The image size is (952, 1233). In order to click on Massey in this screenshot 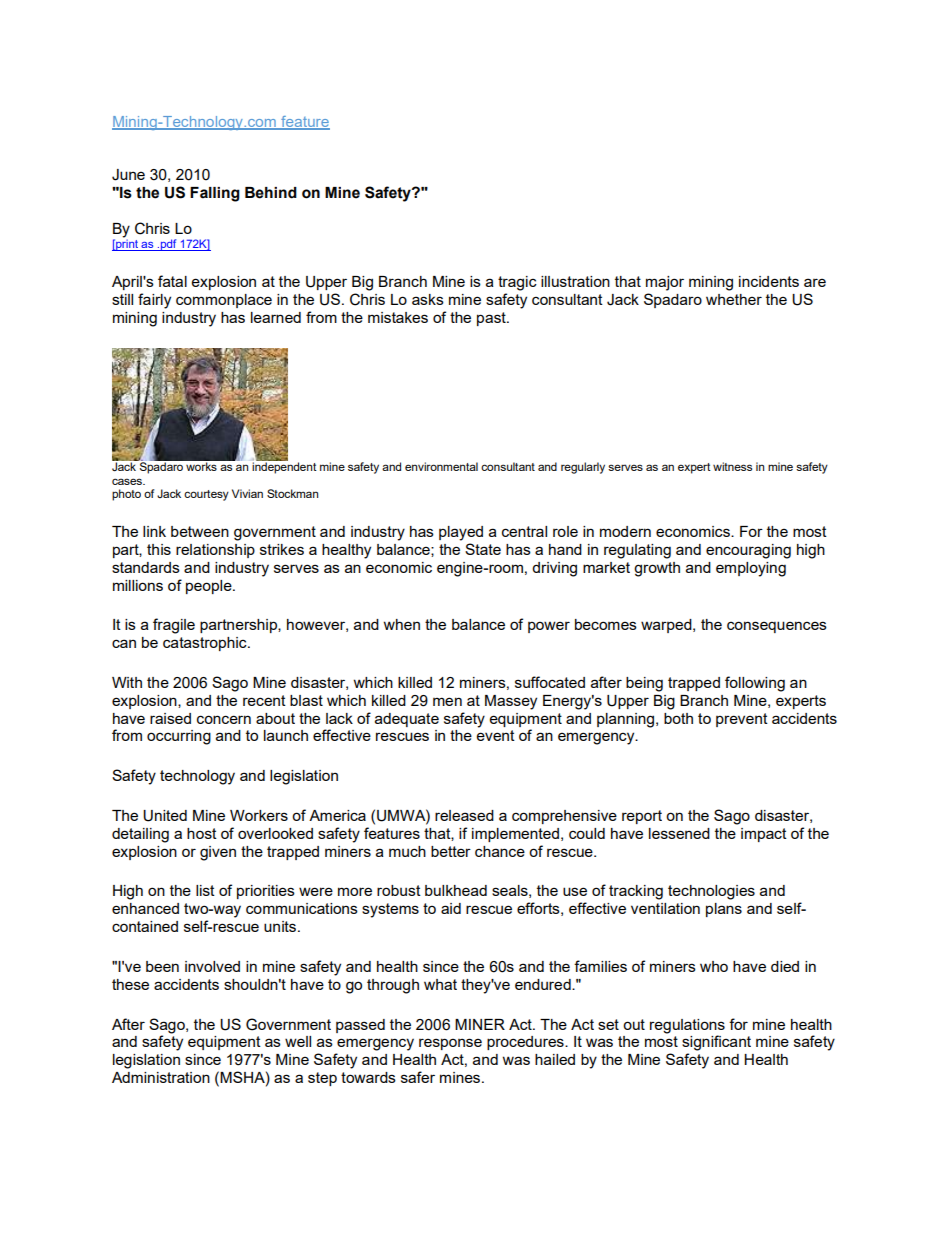, I will do `click(511, 702)`.
